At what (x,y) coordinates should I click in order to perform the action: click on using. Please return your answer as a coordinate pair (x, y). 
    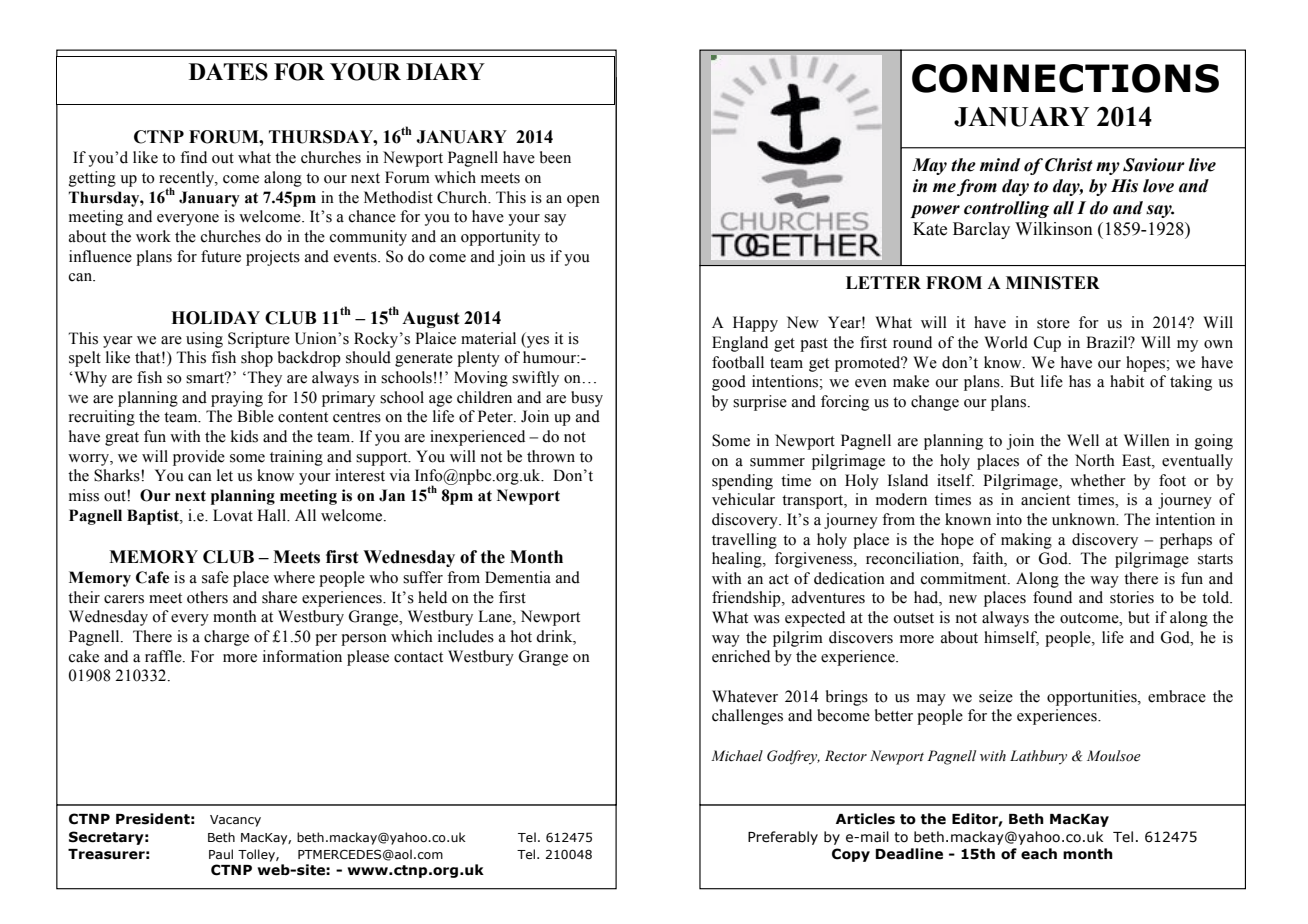
    Looking at the image, I should click on (204, 340).
